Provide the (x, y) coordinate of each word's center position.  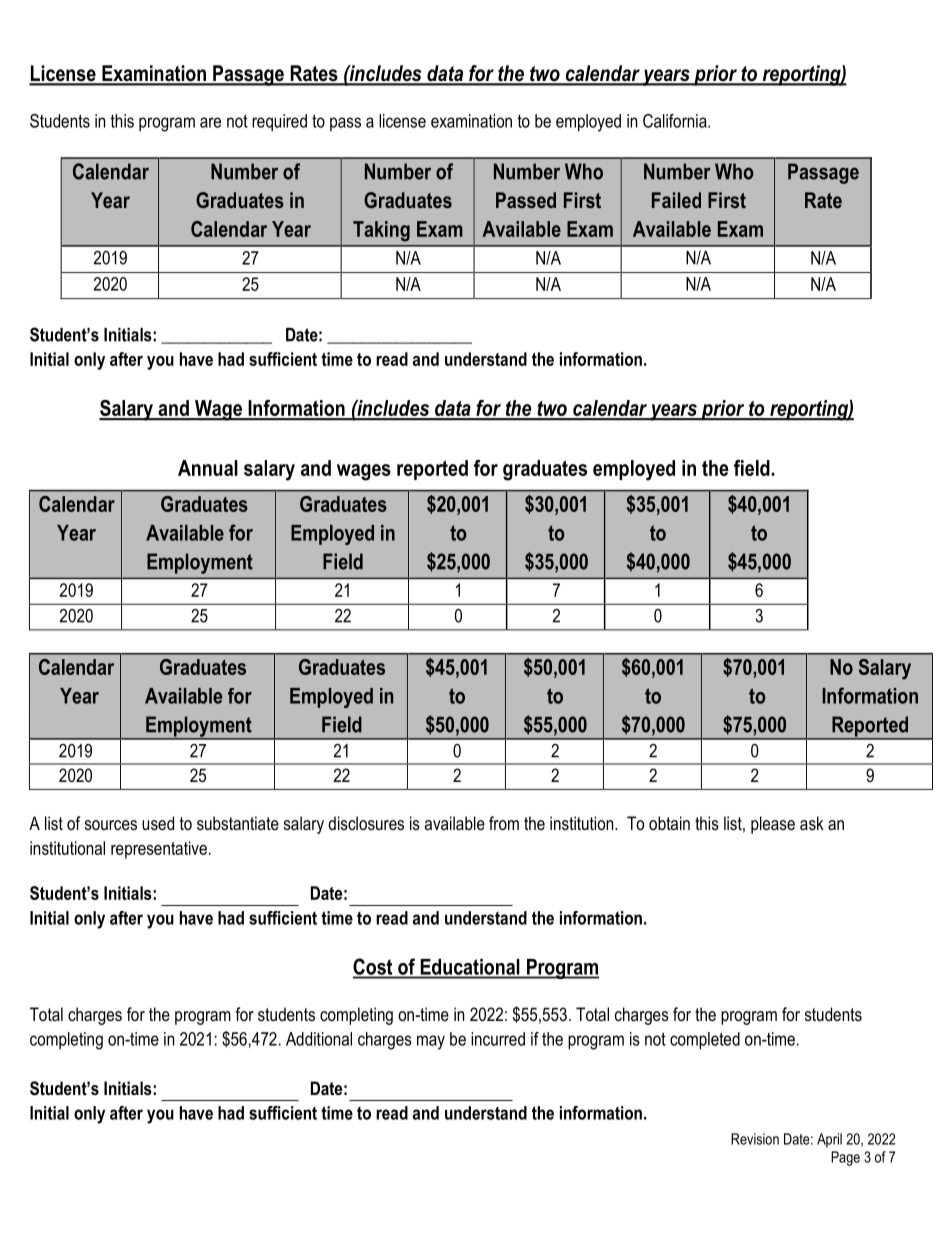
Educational (470, 967)
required (279, 123)
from (504, 823)
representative (159, 850)
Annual (208, 468)
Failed (676, 200)
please (773, 825)
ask (812, 823)
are (210, 122)
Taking (381, 231)
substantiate (238, 823)
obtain (669, 823)
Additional (319, 1039)
